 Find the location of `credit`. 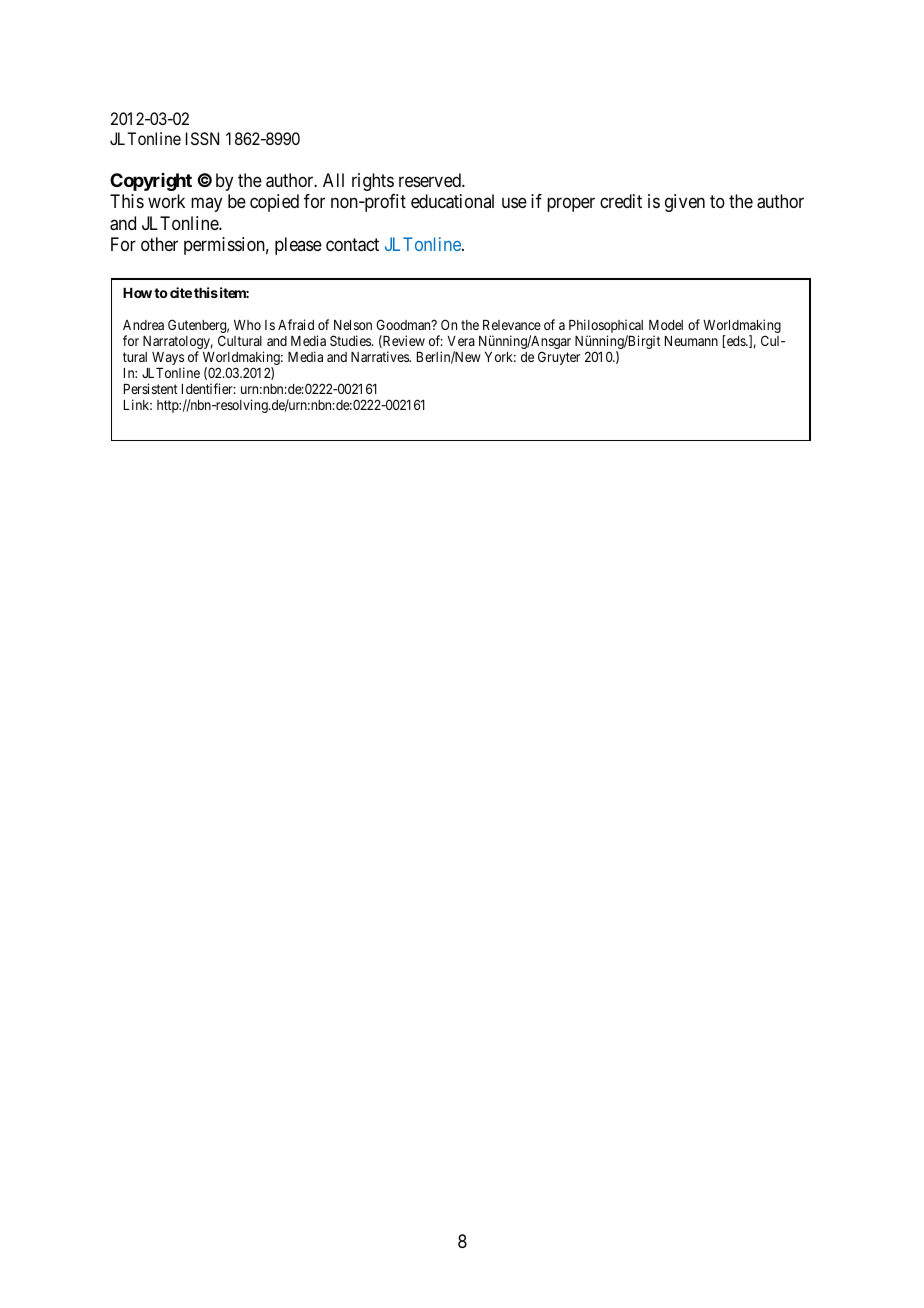

credit is located at coordinates (621, 201).
